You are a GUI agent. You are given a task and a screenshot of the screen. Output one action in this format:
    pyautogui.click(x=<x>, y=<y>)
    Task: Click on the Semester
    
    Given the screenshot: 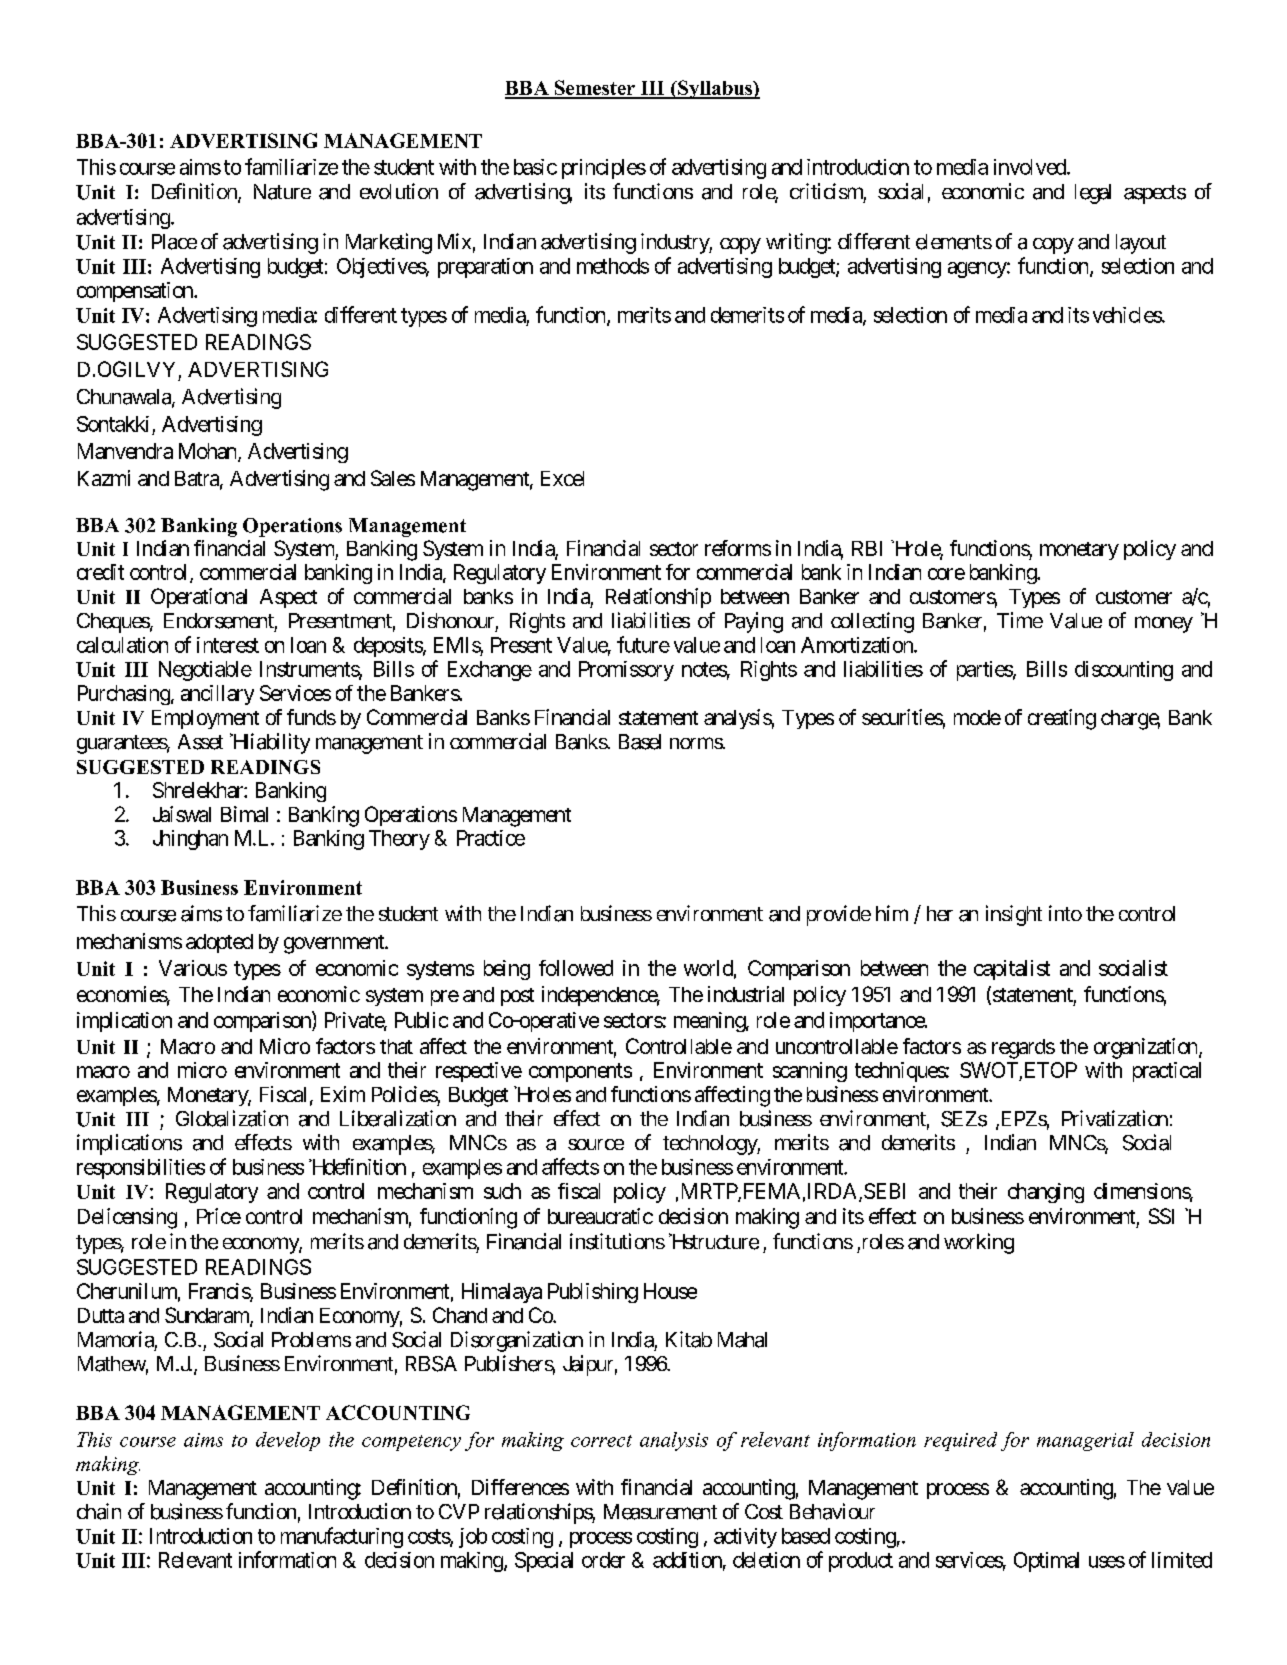 What is the action you would take?
    pyautogui.click(x=594, y=89)
